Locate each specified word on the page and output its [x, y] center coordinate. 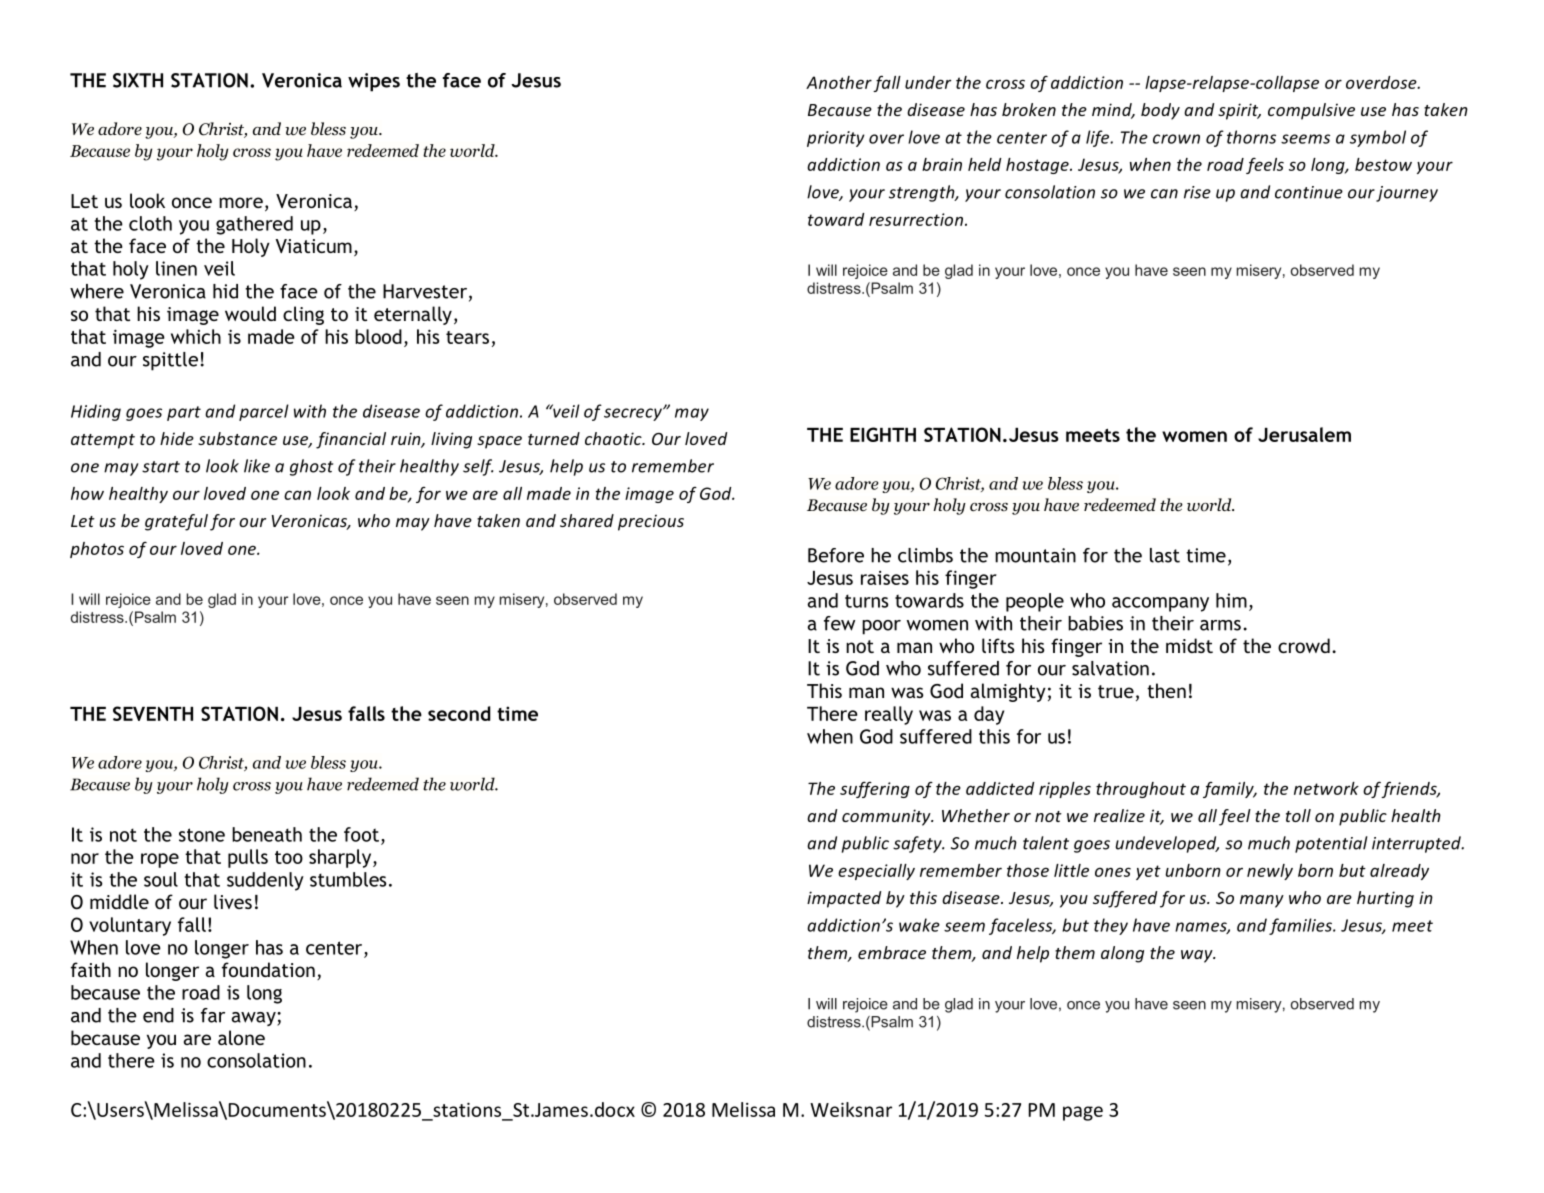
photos [97, 550]
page [1083, 1113]
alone [241, 1037]
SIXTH [138, 80]
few [839, 623]
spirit [1239, 111]
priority [836, 139]
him [1231, 600]
